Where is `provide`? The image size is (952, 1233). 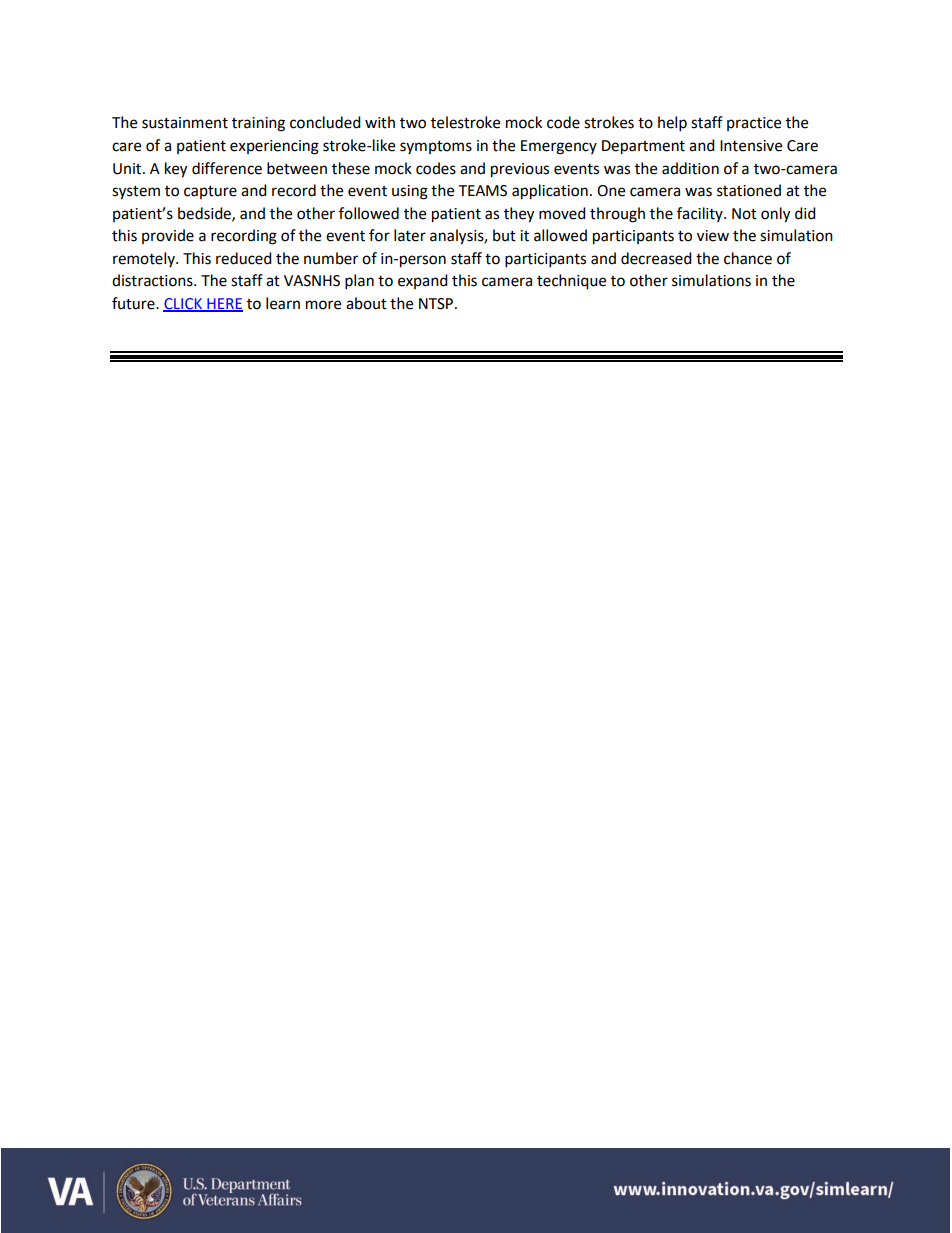
provide is located at coordinates (168, 236).
